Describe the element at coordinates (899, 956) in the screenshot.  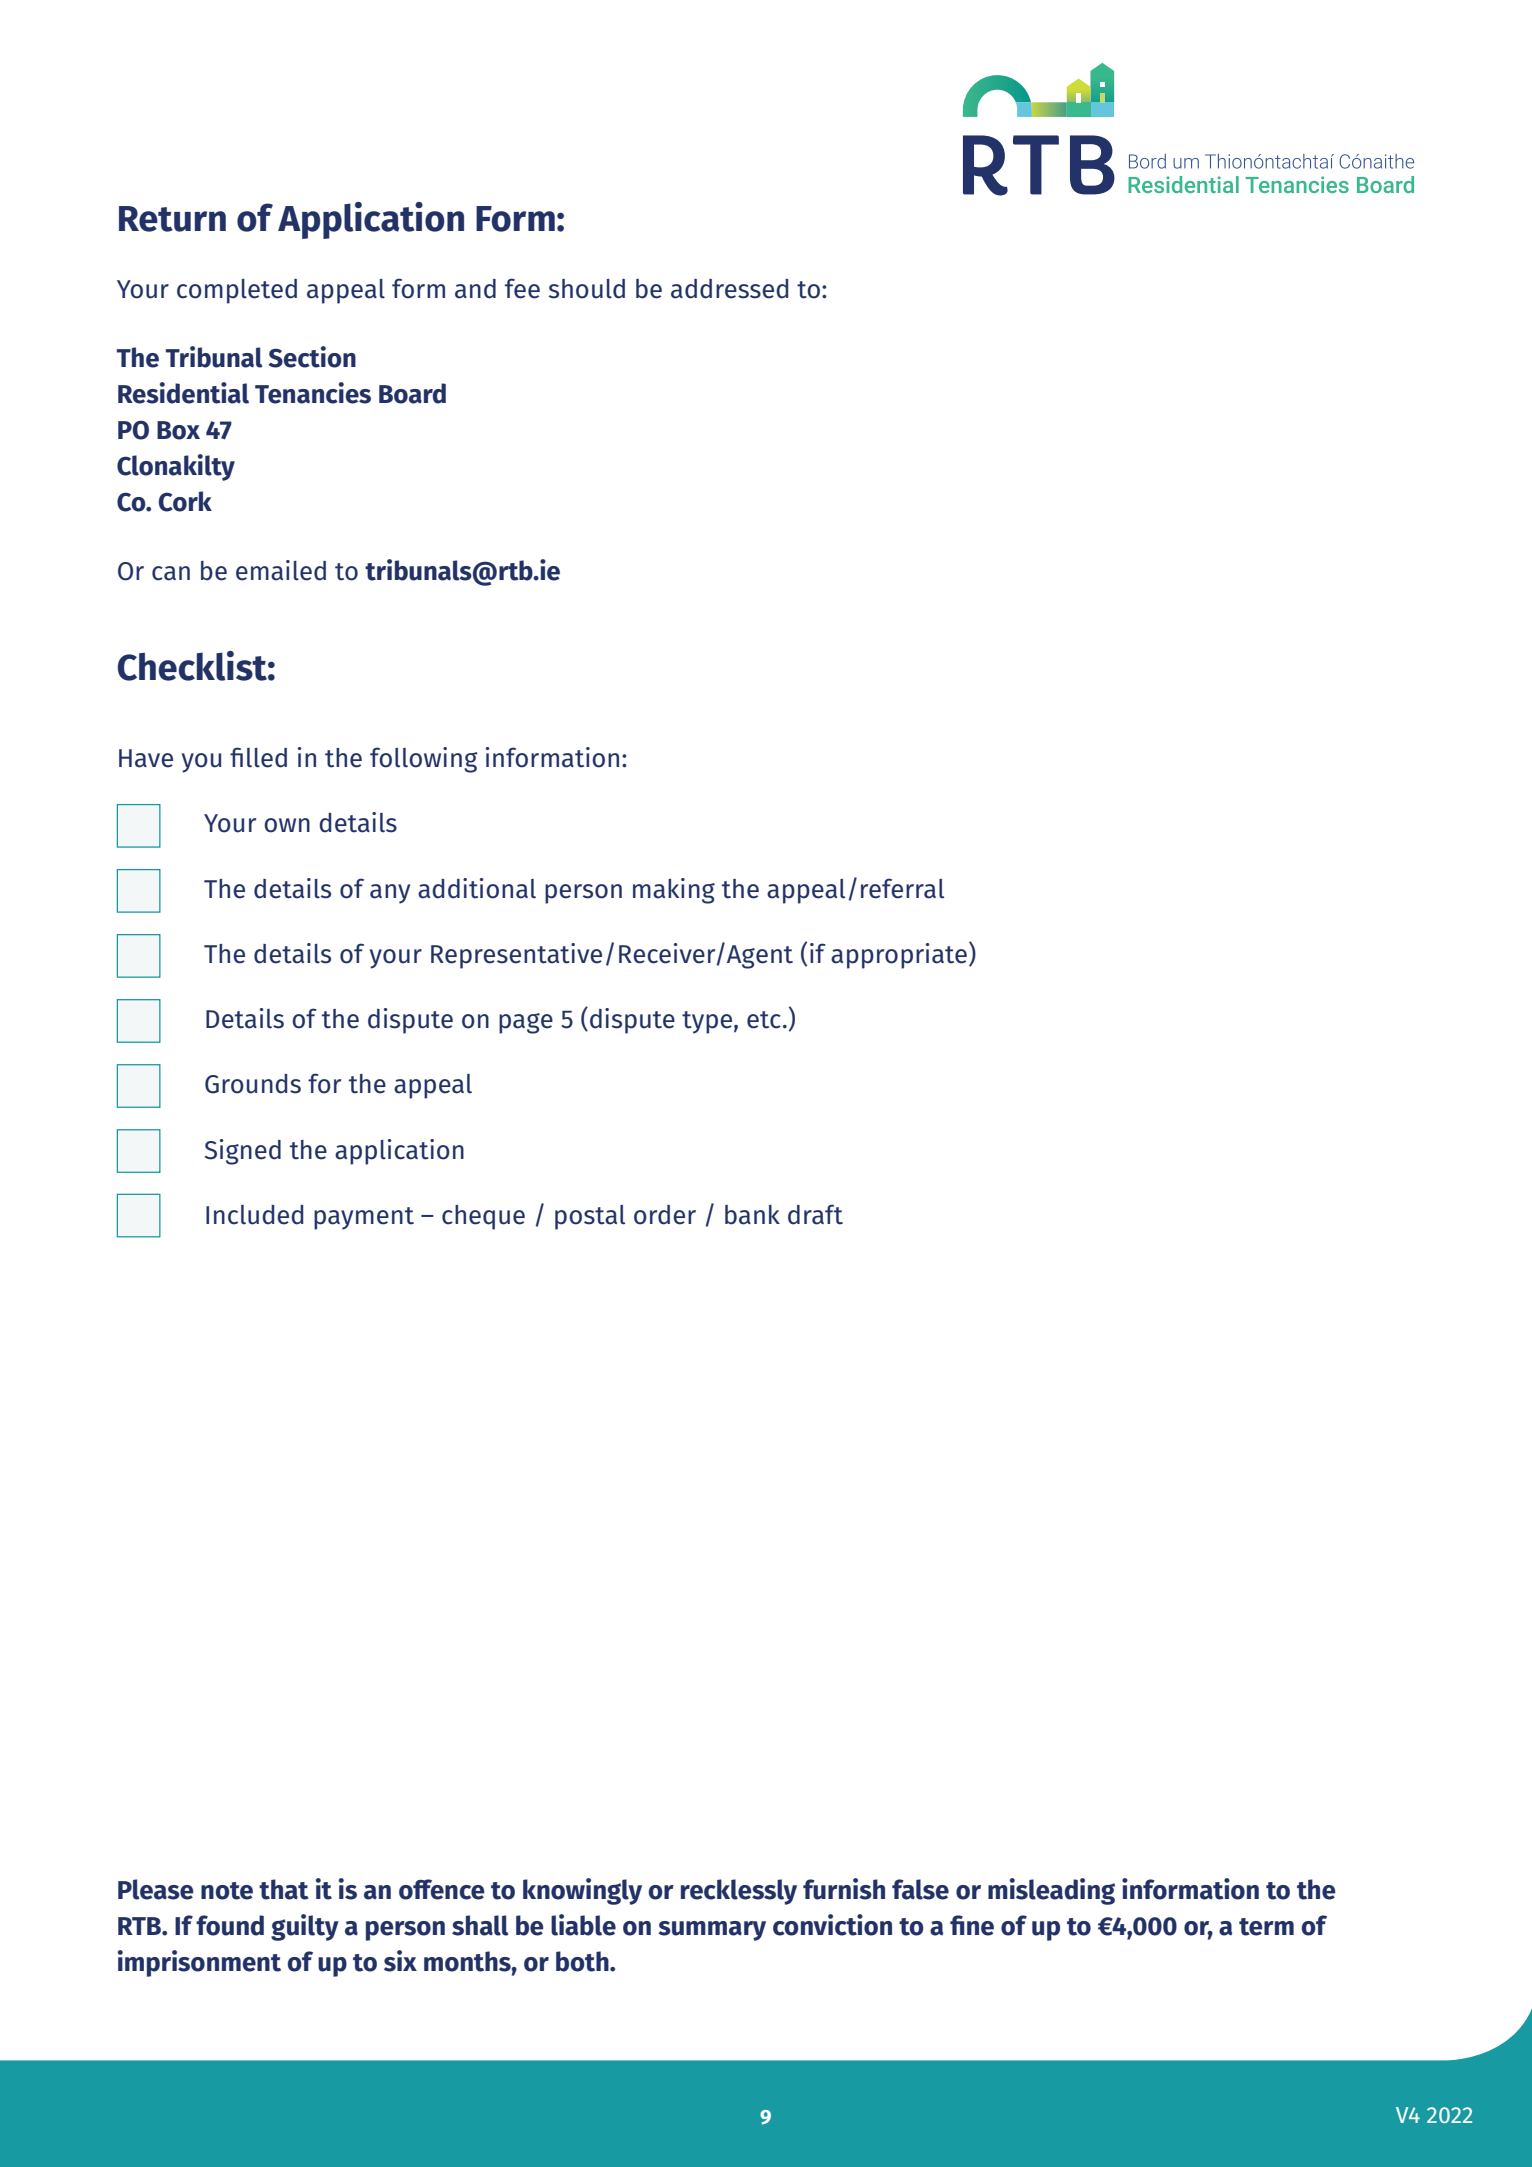
I see `appropriate` at that location.
